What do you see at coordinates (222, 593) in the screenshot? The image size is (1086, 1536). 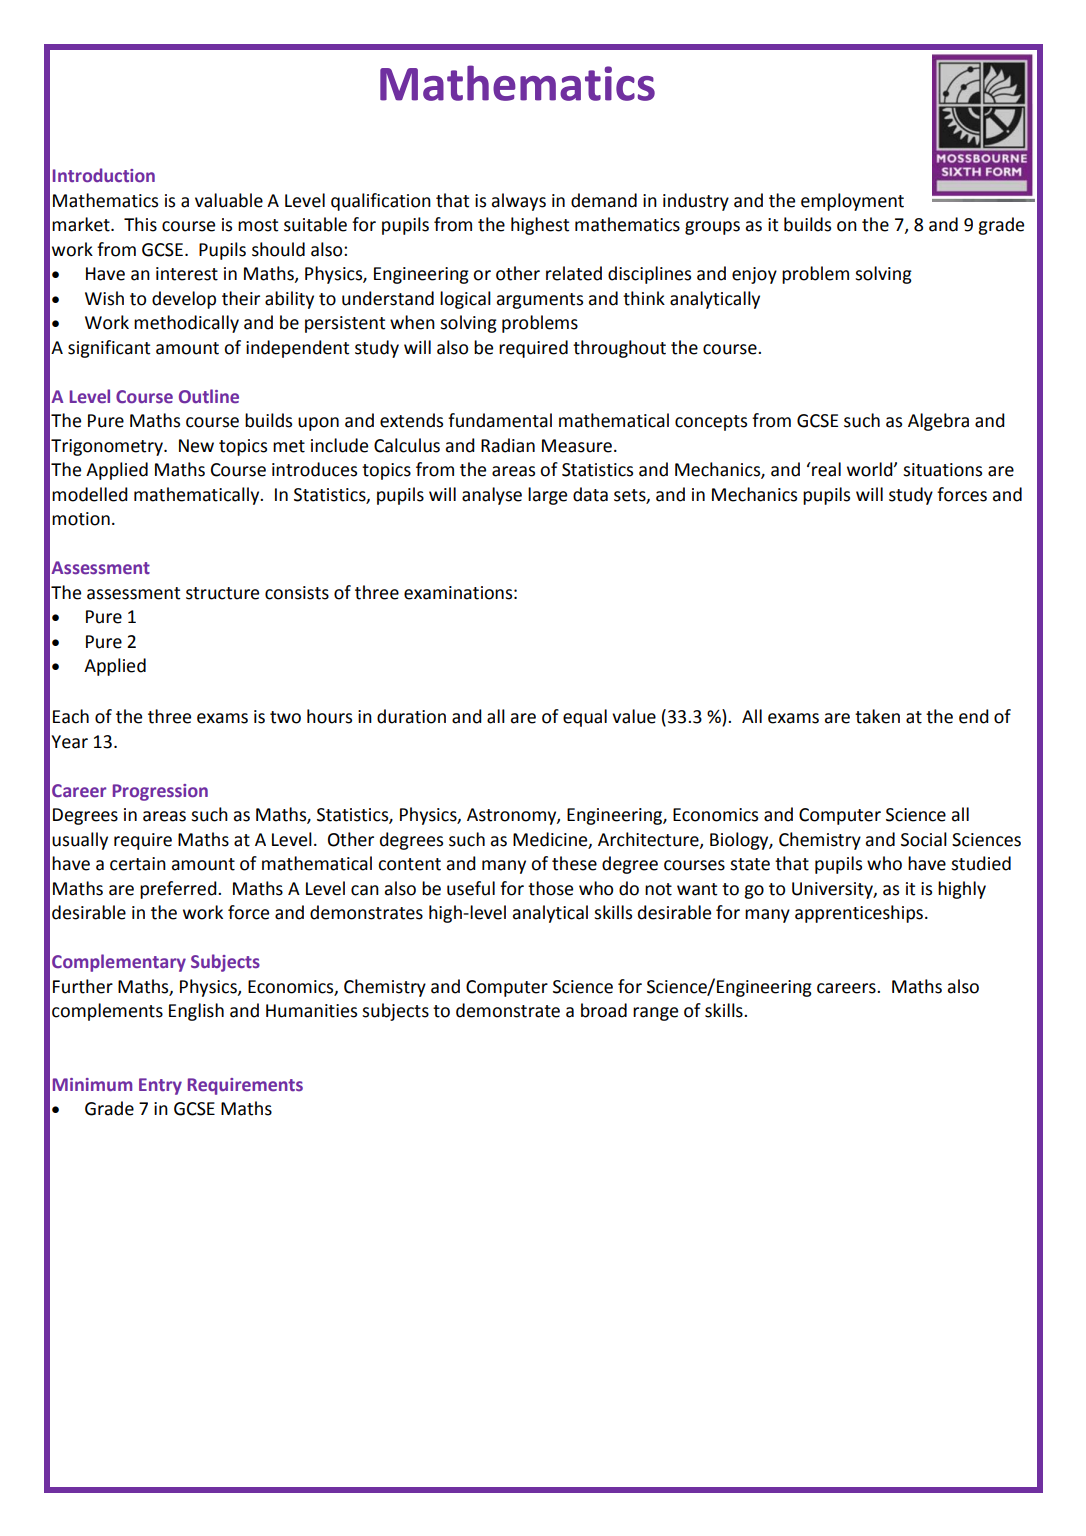 I see `structure` at bounding box center [222, 593].
